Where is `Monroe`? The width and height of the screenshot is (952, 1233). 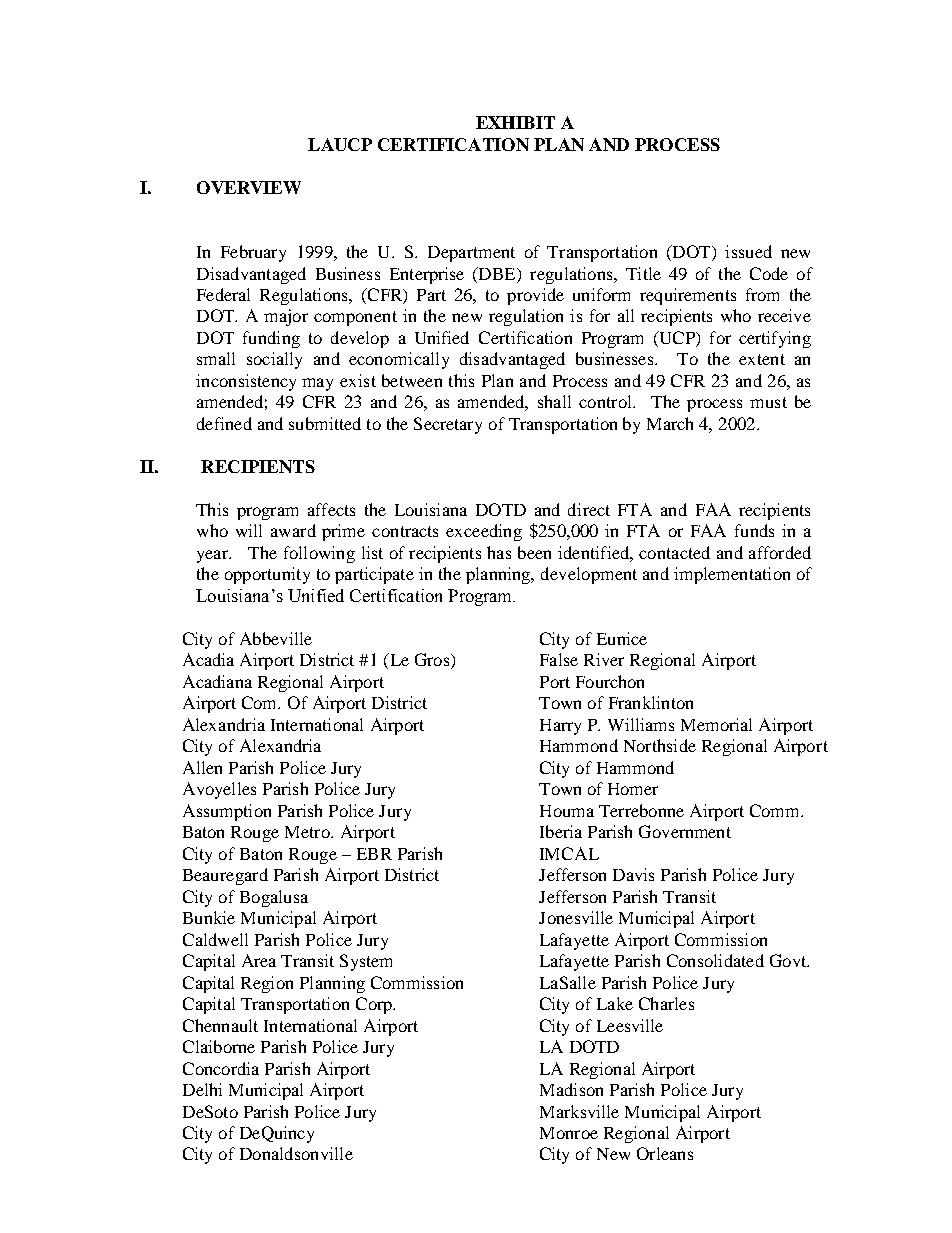
Monroe is located at coordinates (569, 1133).
